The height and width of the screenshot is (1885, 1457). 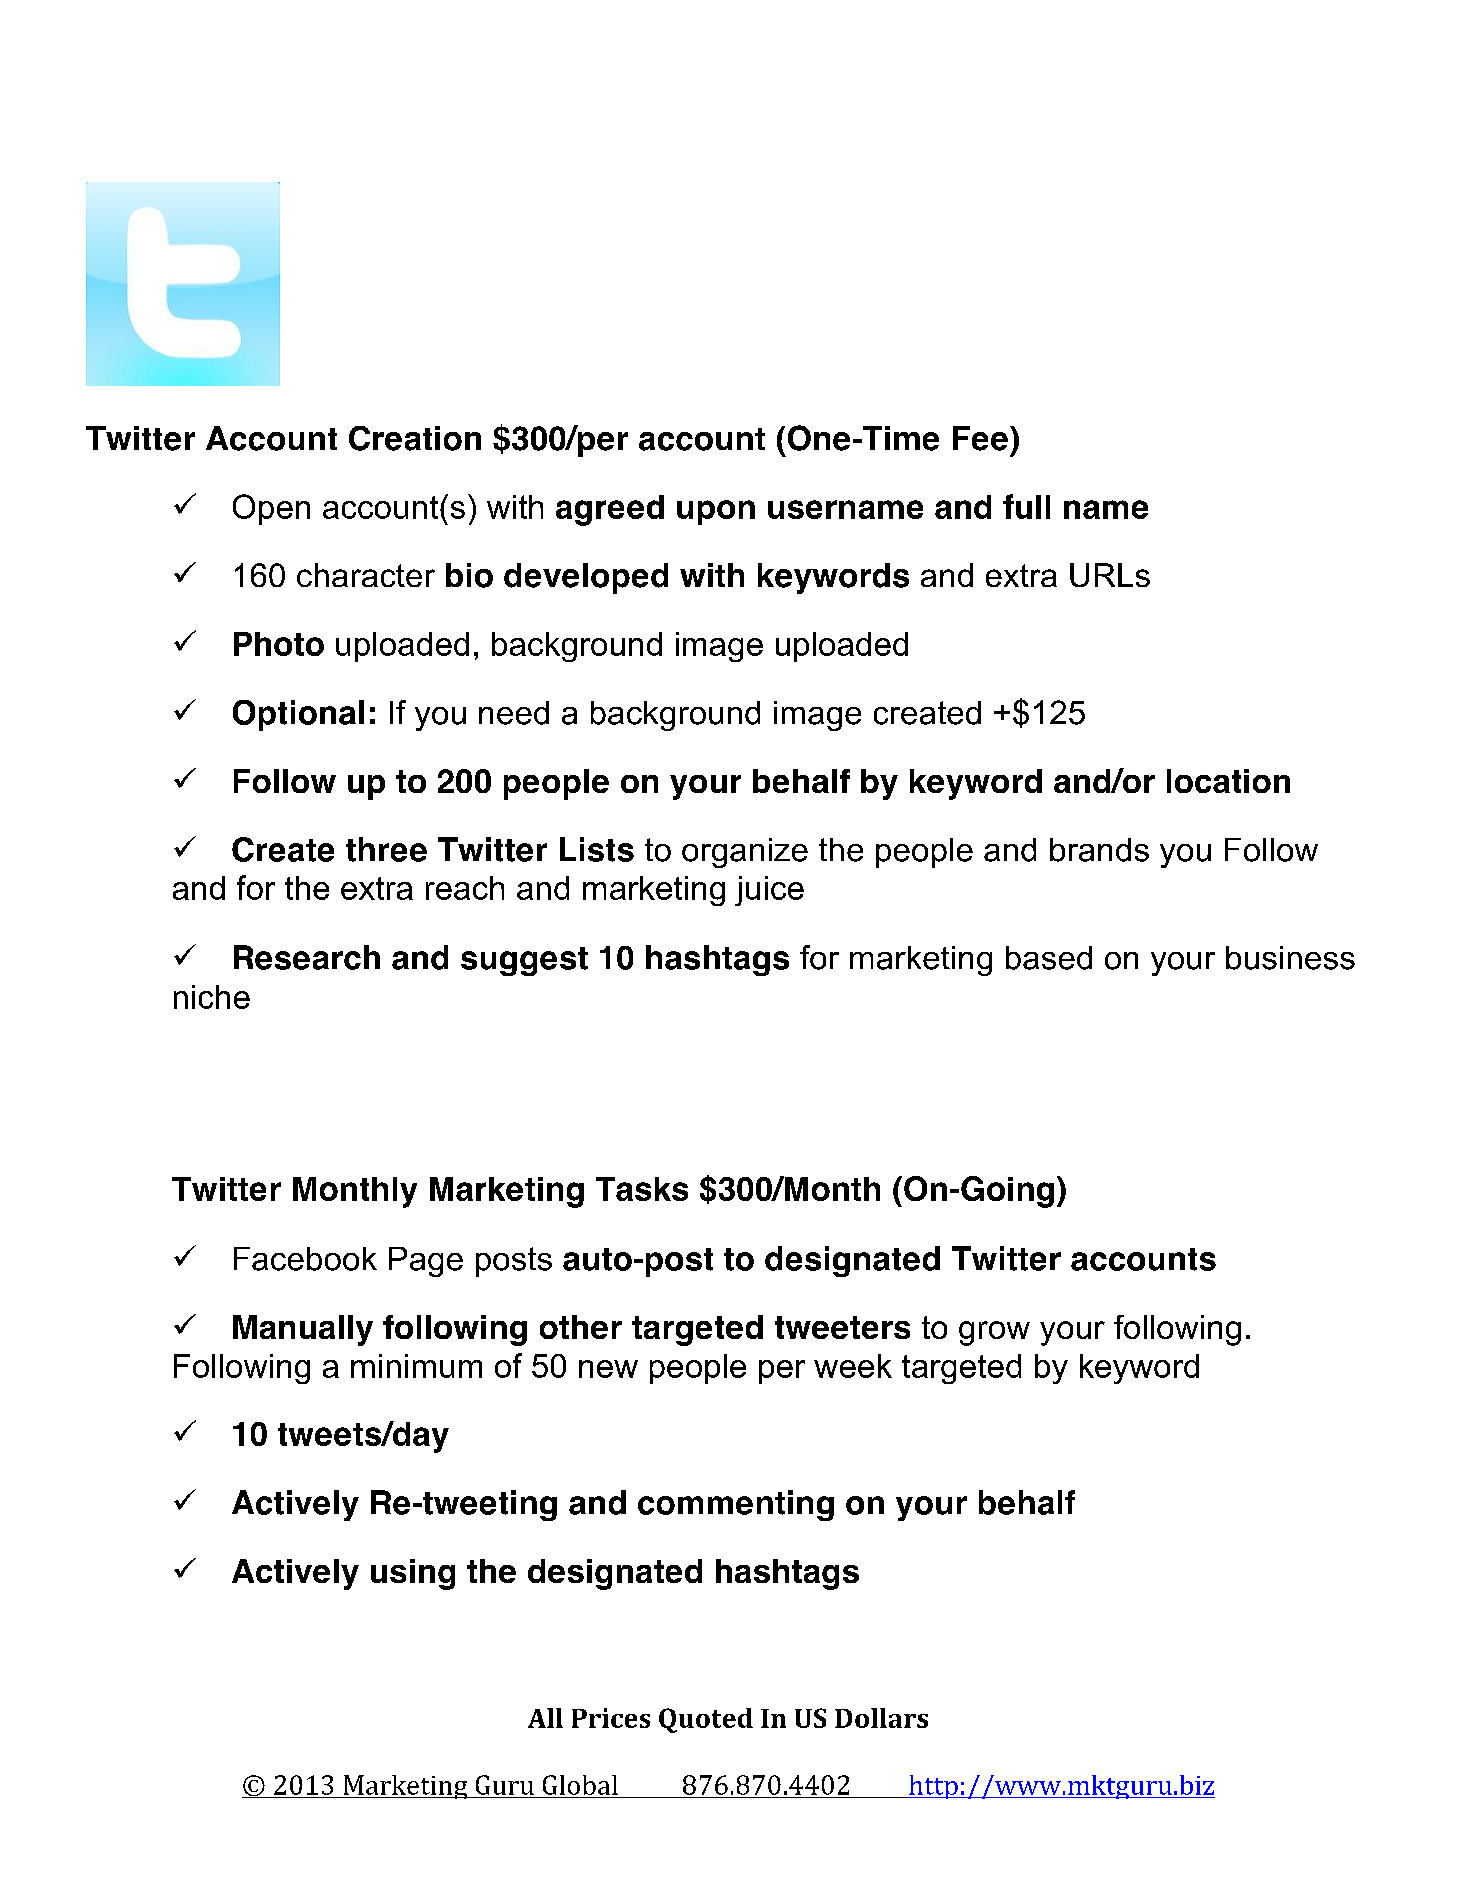 I want to click on organize, so click(x=745, y=853).
